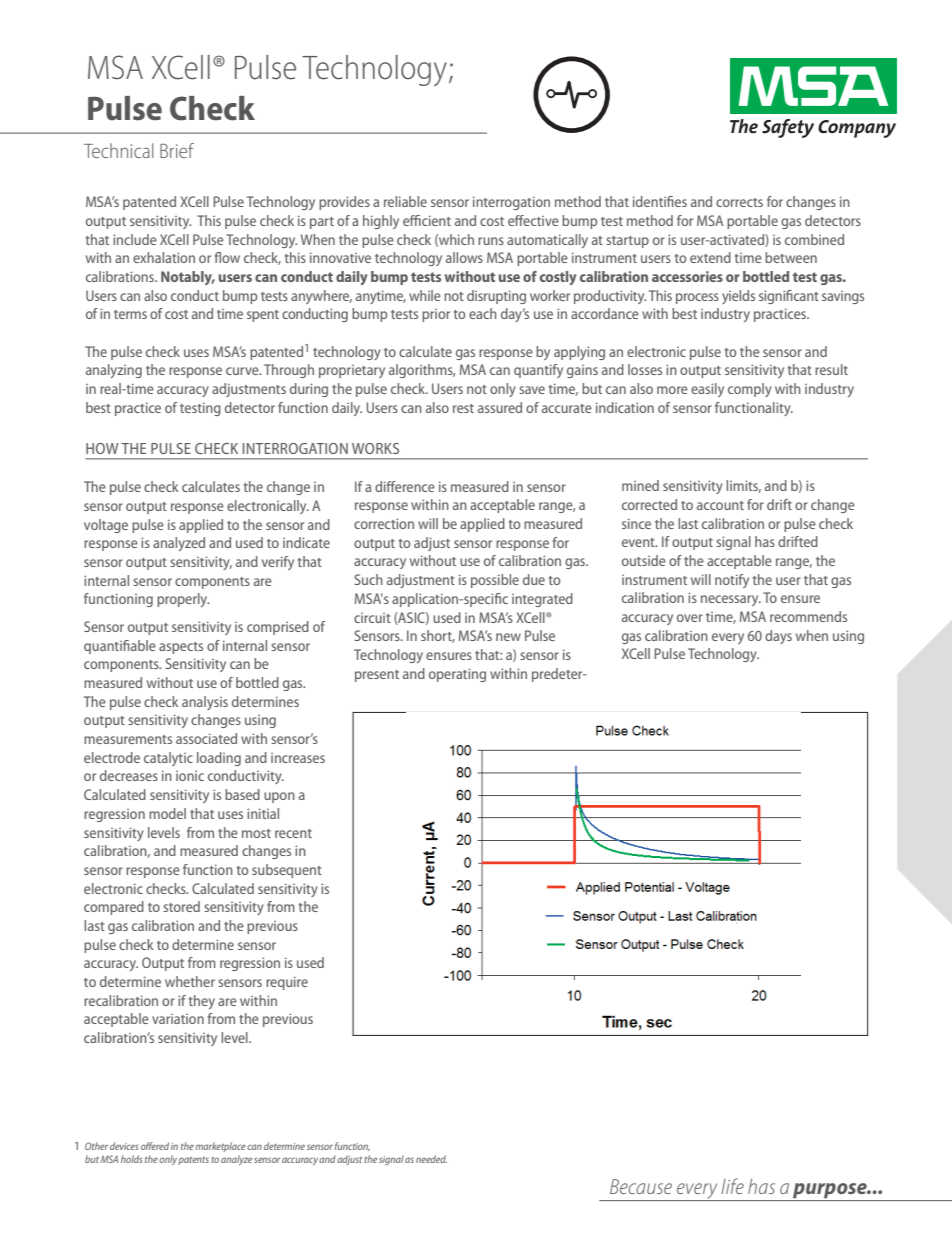  Describe the element at coordinates (778, 637) in the document. I see `days` at that location.
